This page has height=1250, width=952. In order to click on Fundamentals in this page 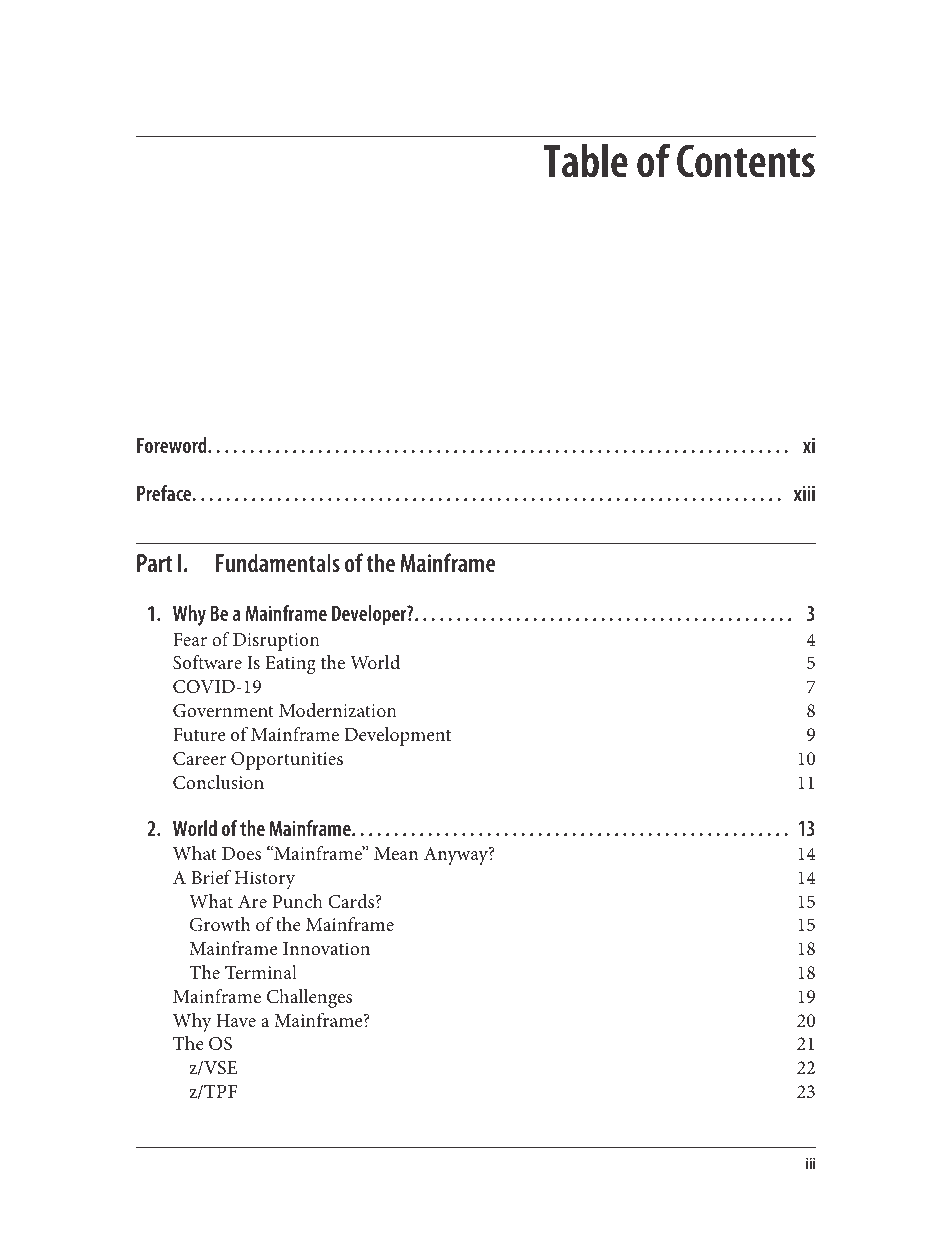, I will do `click(278, 562)`.
